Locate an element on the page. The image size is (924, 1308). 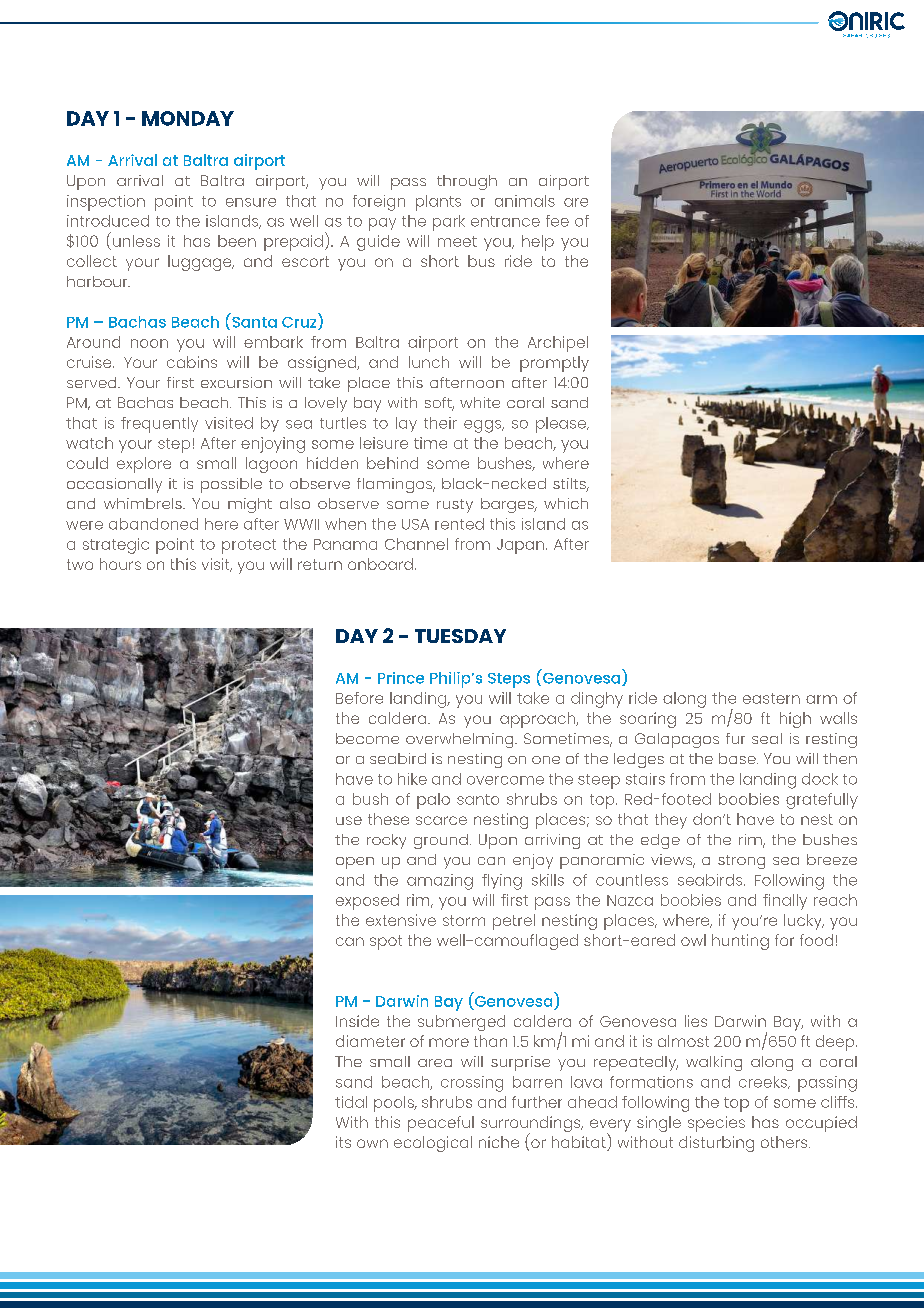
abandoned is located at coordinates (153, 524).
